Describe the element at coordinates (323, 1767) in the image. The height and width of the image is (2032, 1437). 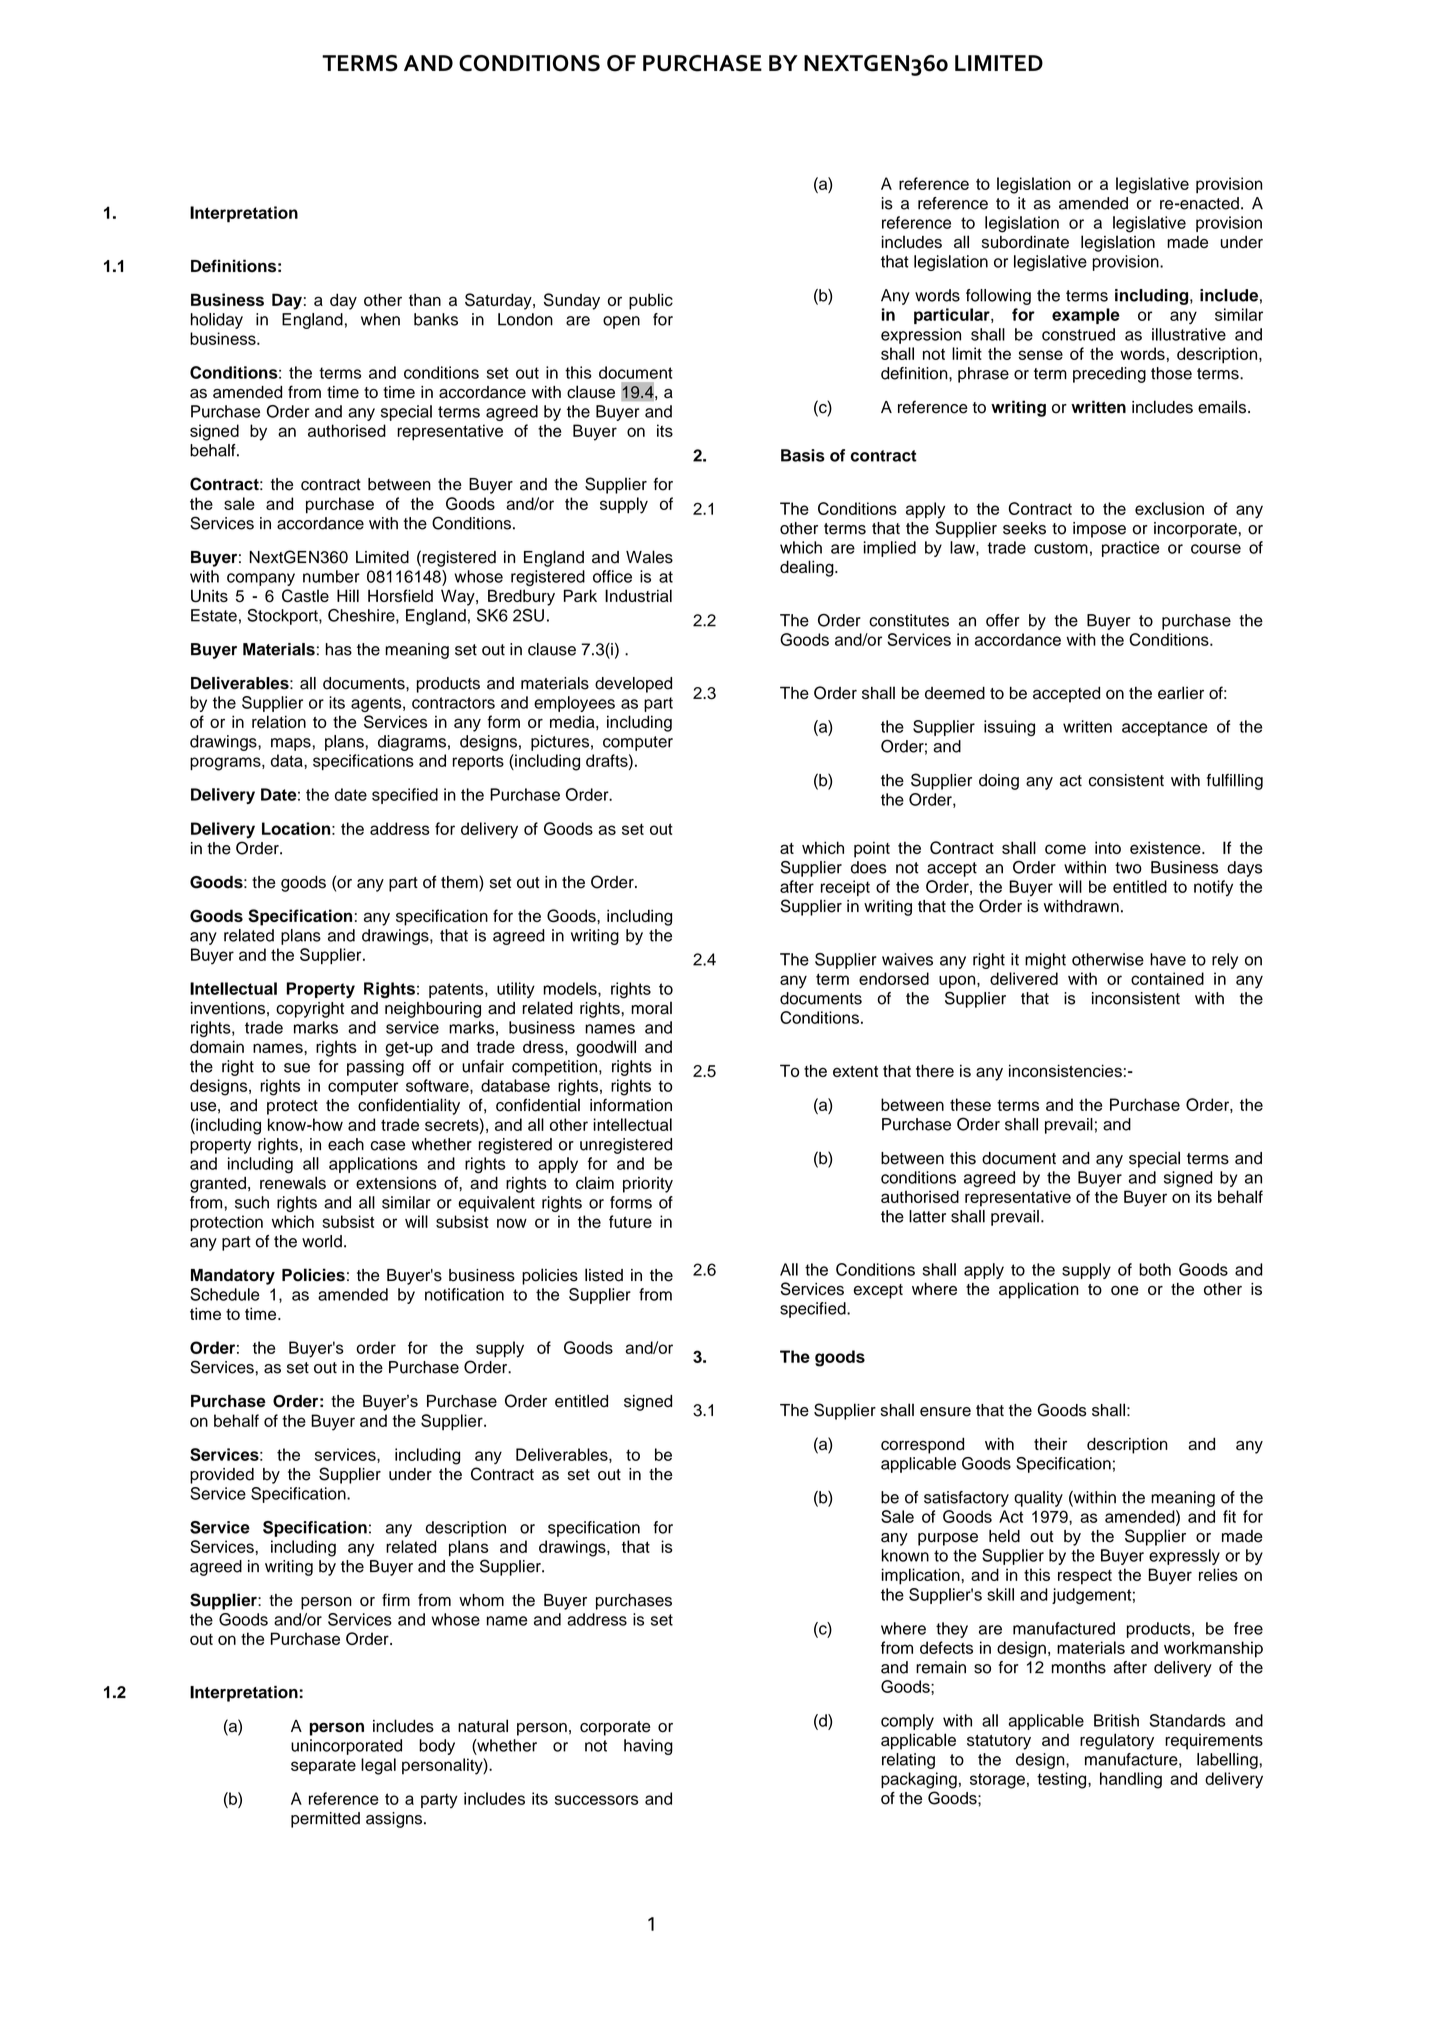
I see `separate` at that location.
